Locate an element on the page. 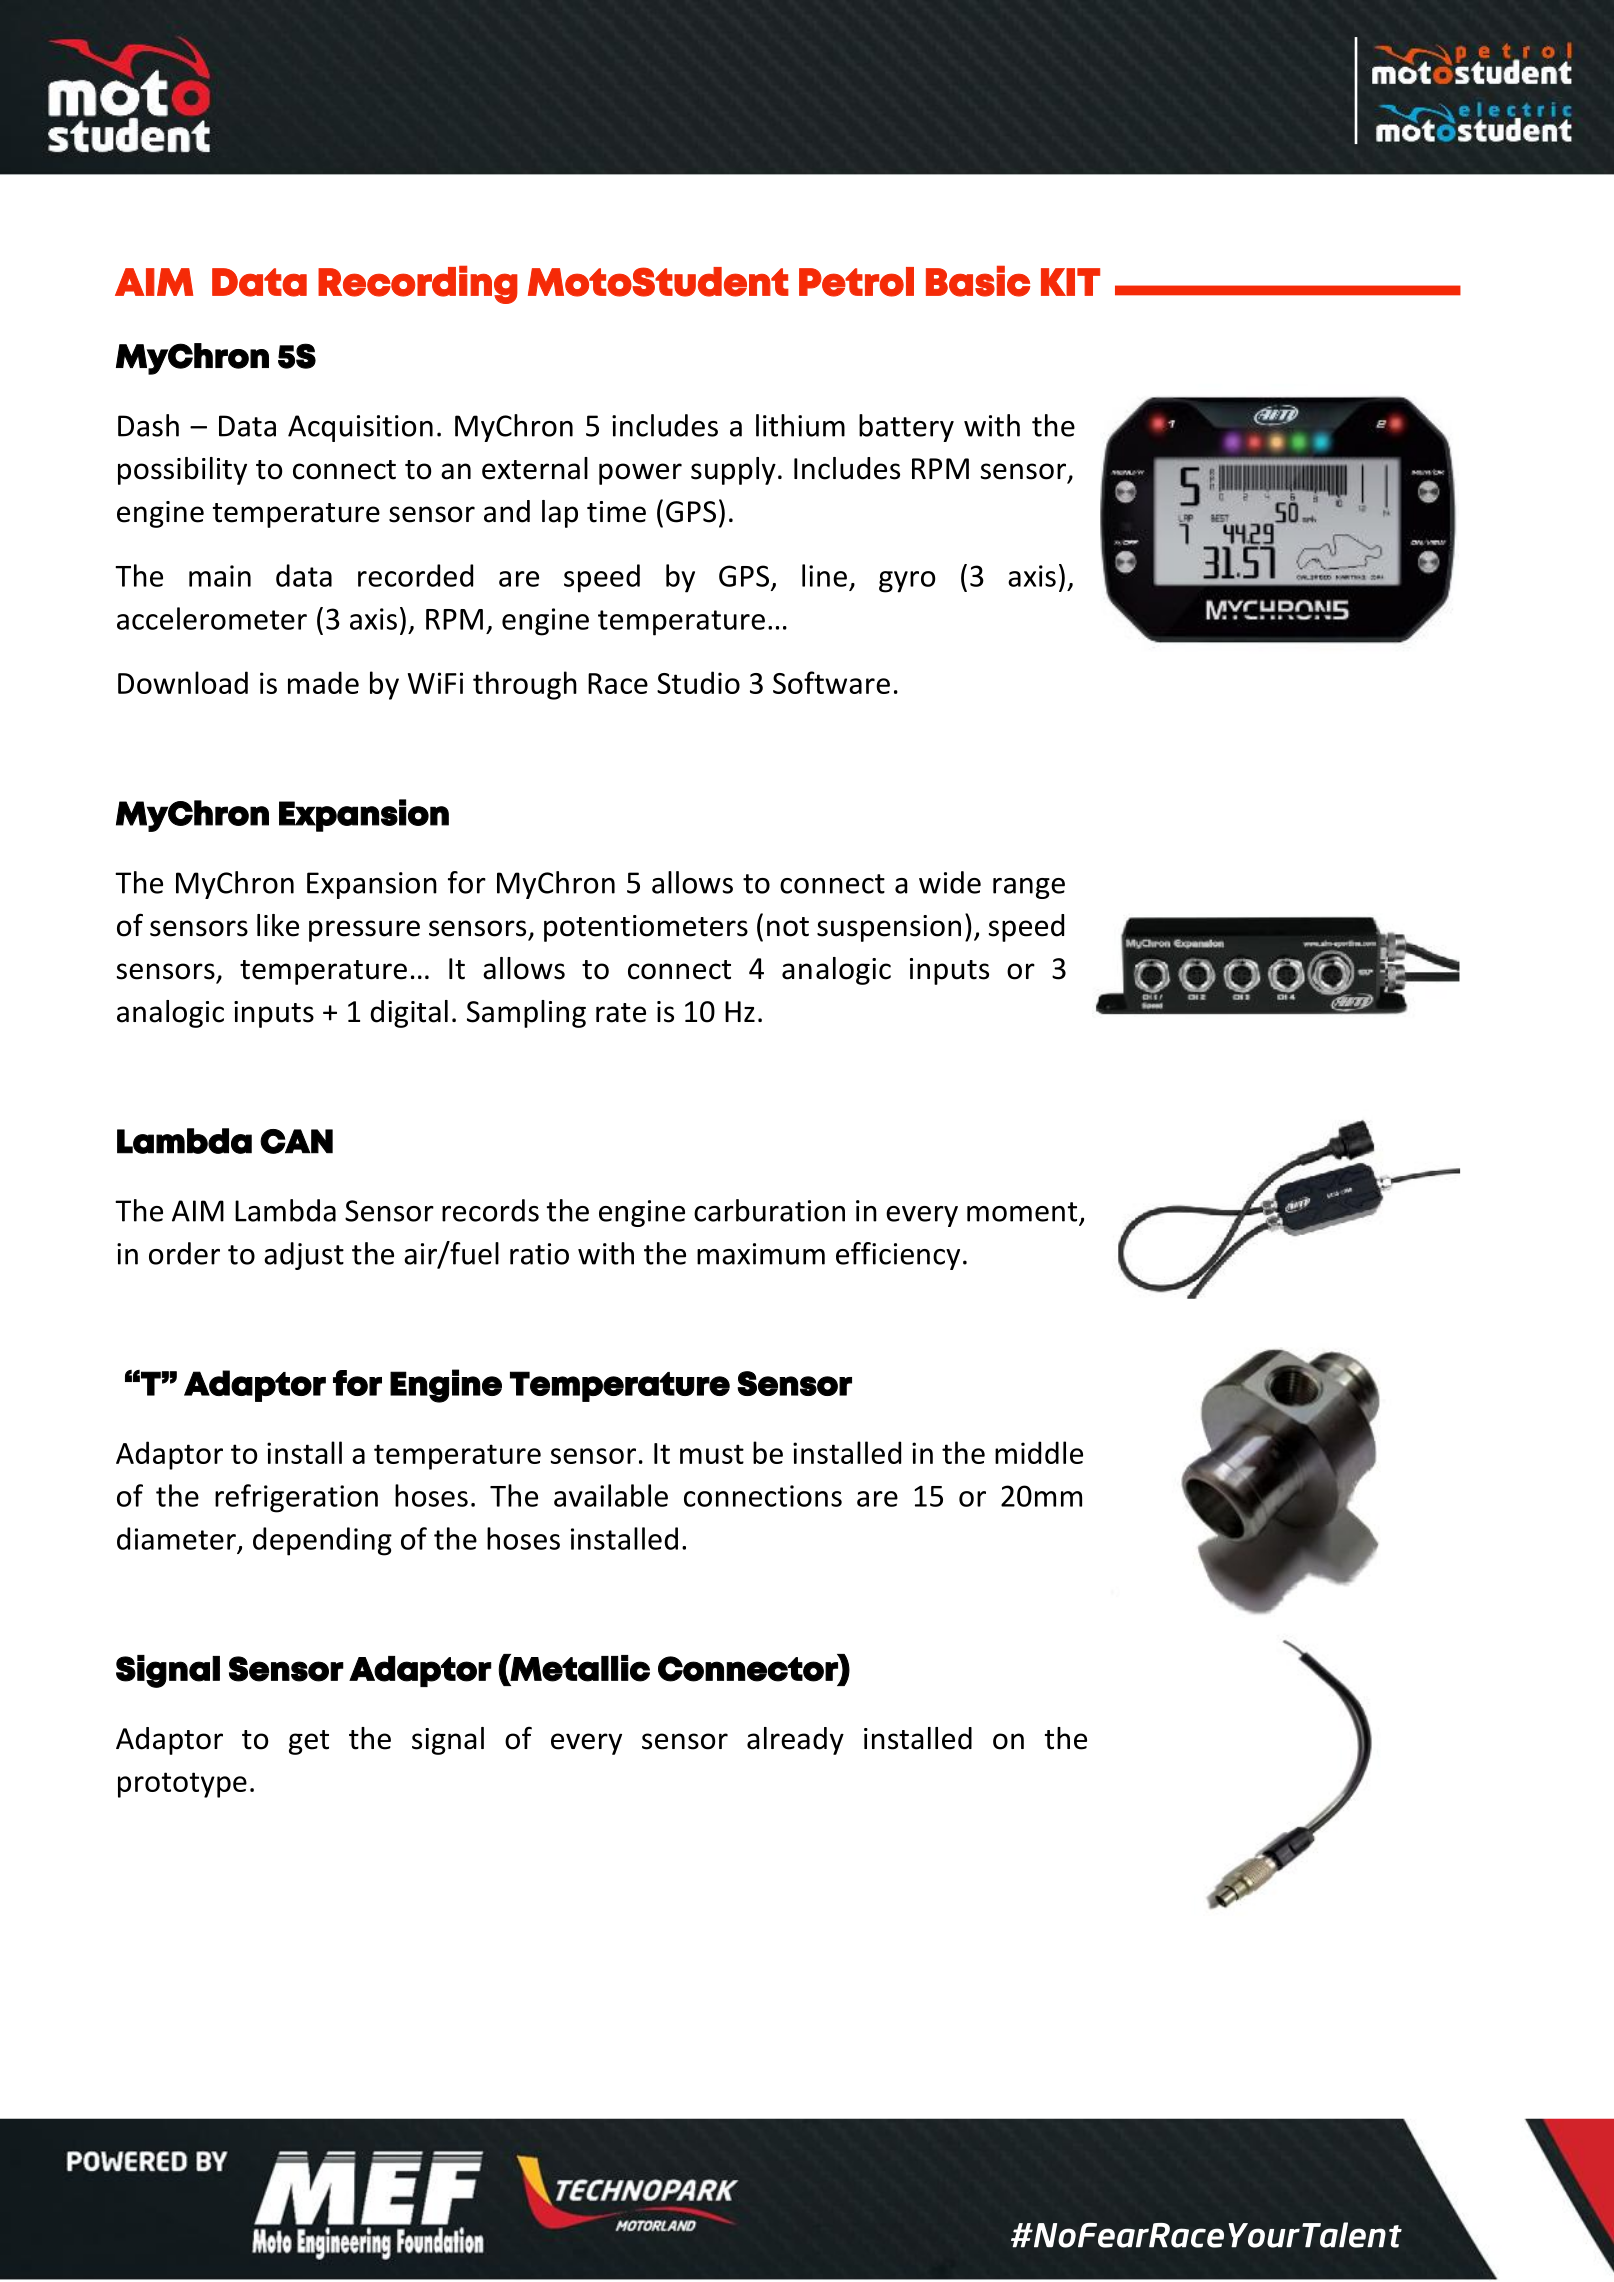  made is located at coordinates (323, 682).
